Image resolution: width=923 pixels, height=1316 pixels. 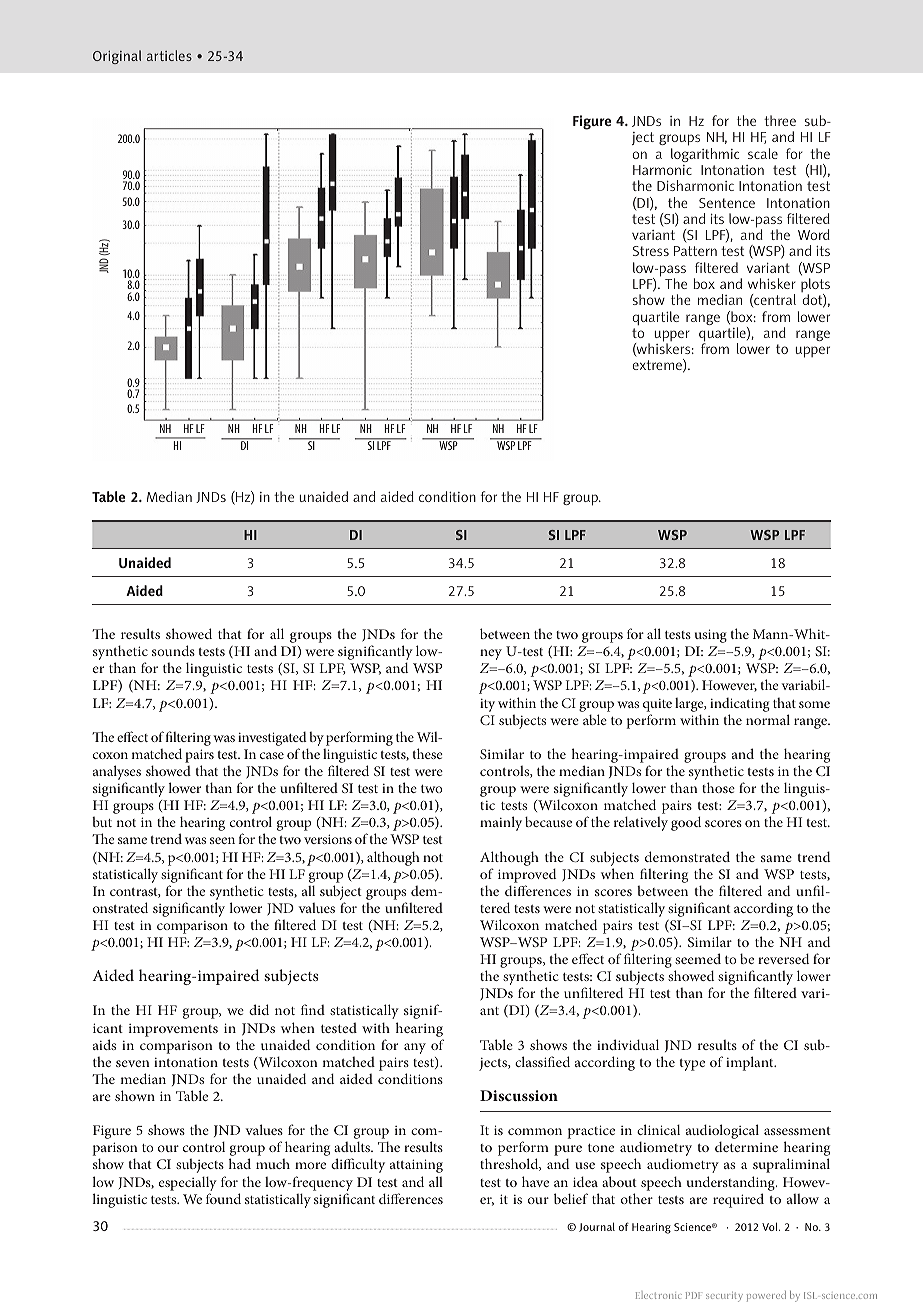 I want to click on security, so click(x=724, y=1297).
